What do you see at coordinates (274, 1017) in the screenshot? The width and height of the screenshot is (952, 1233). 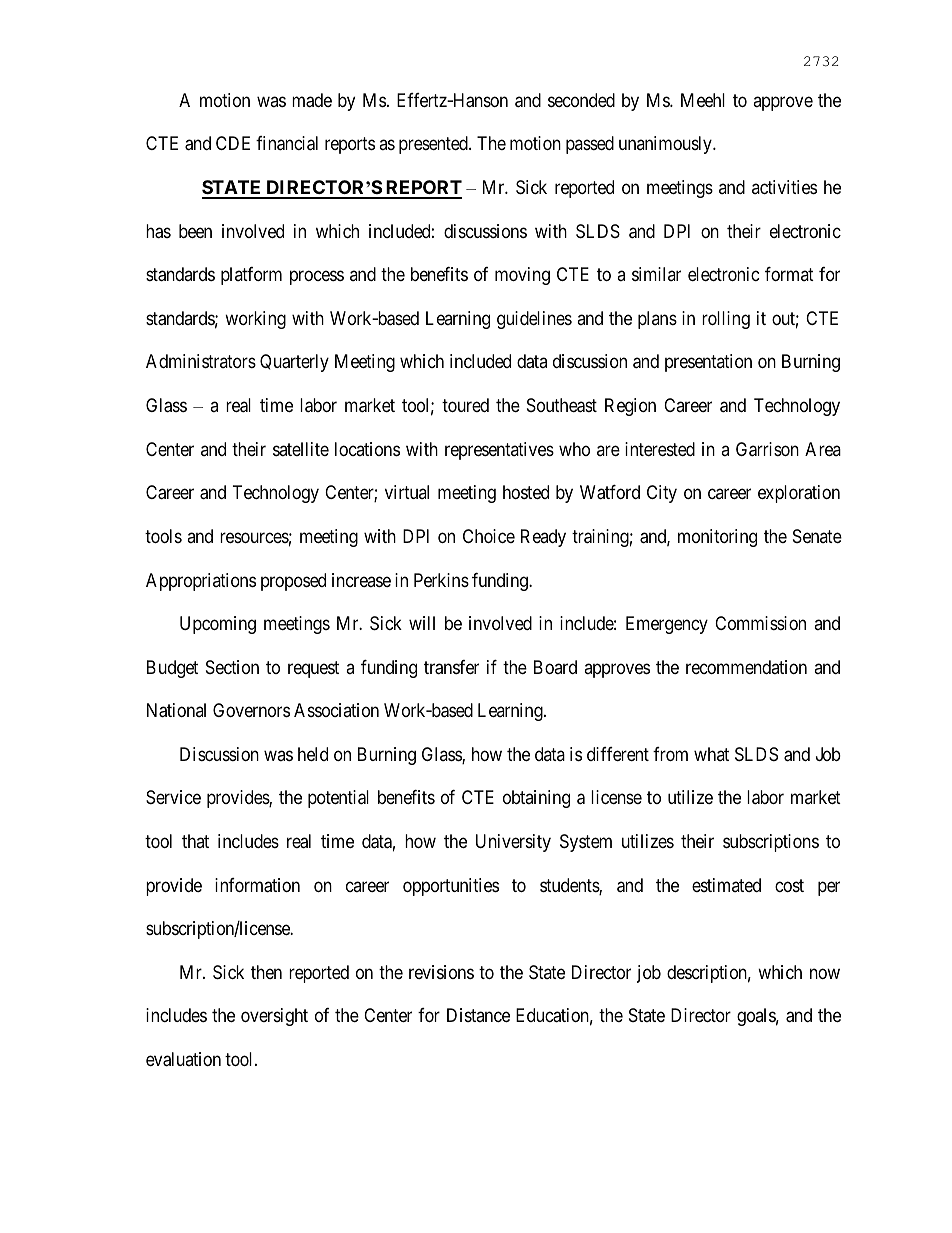 I see `oversight` at bounding box center [274, 1017].
